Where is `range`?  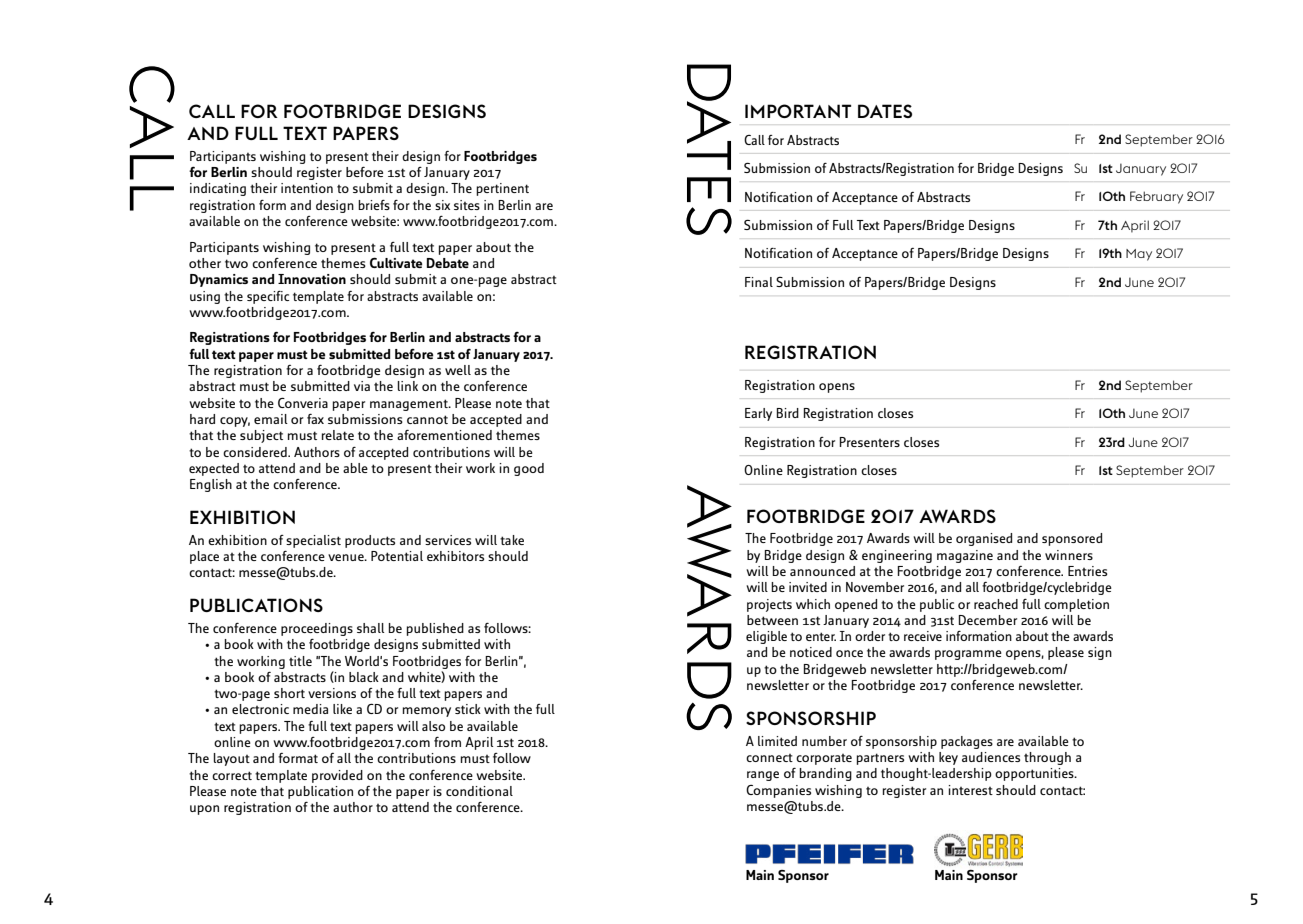
range is located at coordinates (763, 776).
